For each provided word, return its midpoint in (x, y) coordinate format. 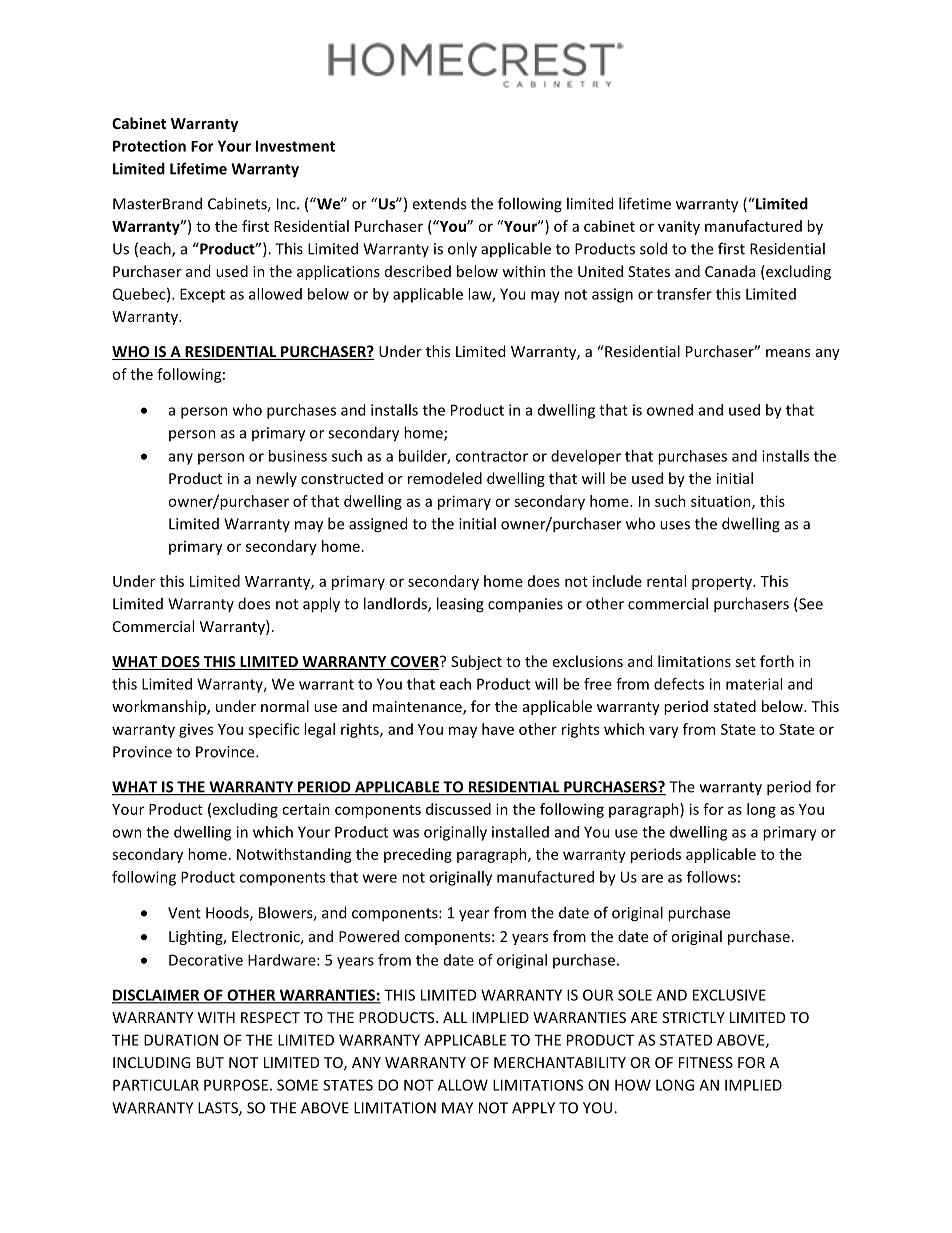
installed (520, 832)
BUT (210, 1062)
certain (306, 809)
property (723, 583)
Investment (295, 146)
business (298, 456)
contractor (492, 456)
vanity (679, 227)
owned (670, 410)
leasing (460, 605)
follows (711, 877)
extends (439, 203)
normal (285, 706)
